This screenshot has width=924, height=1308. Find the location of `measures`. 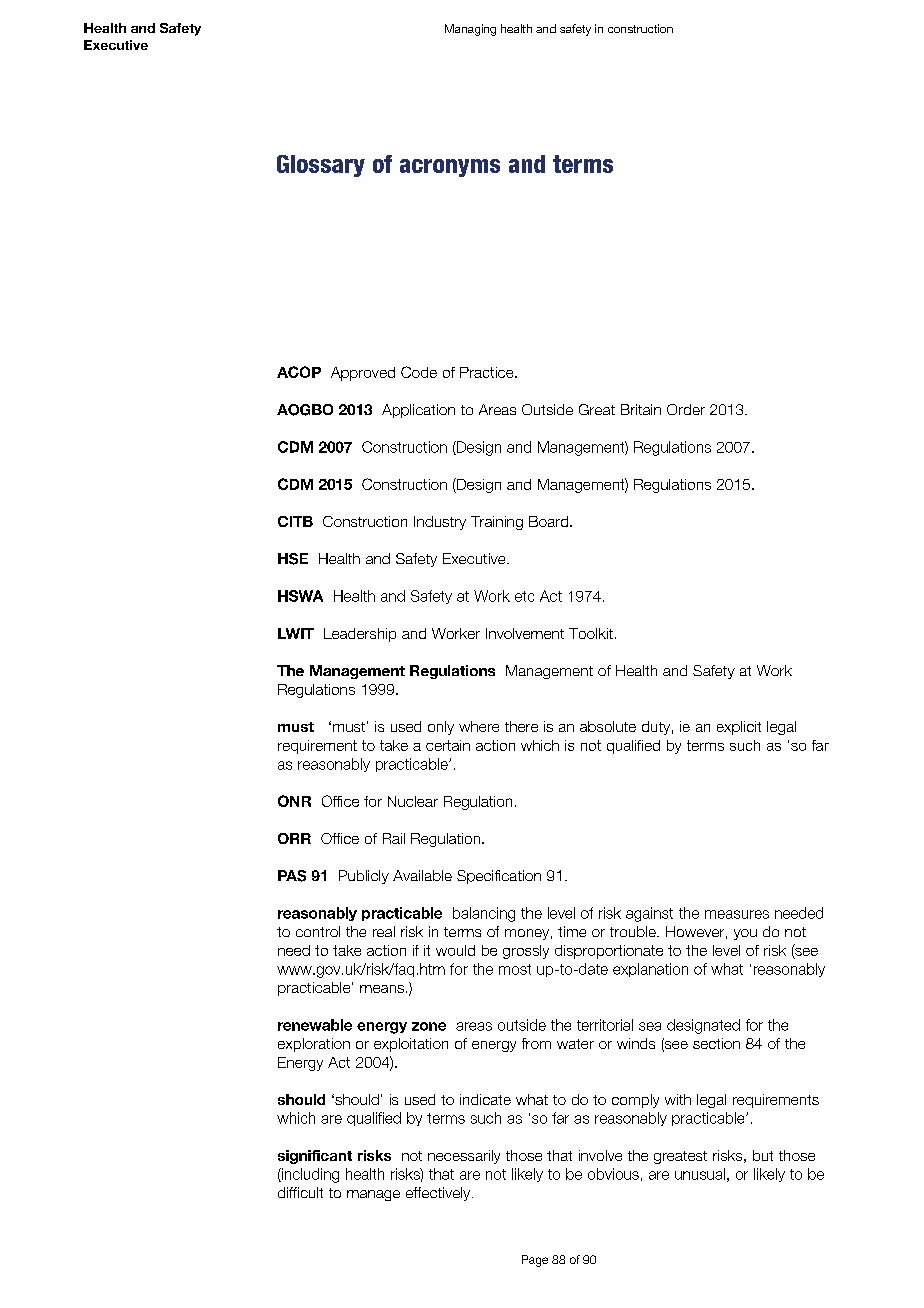

measures is located at coordinates (737, 914).
